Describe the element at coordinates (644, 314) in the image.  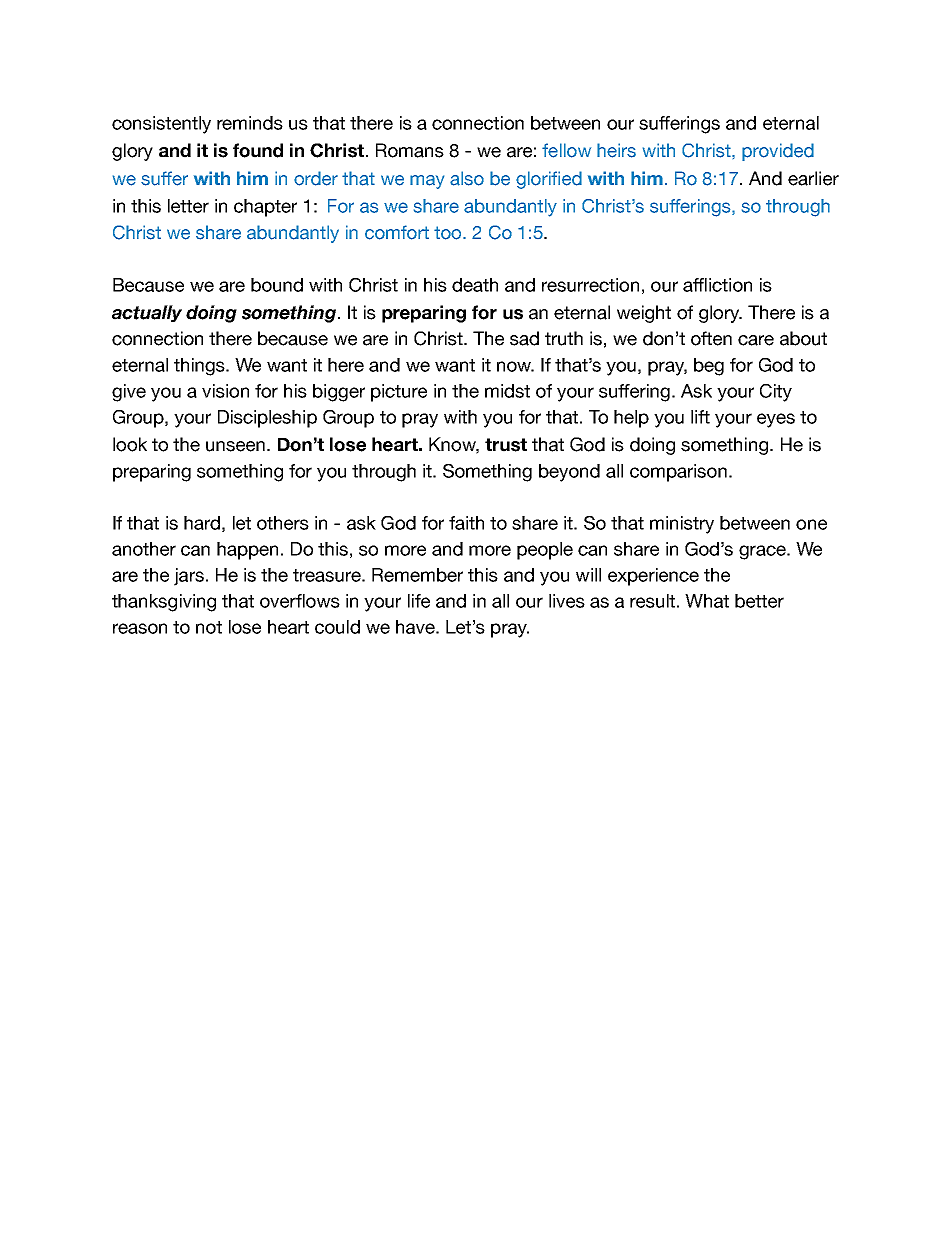
I see `weight` at that location.
